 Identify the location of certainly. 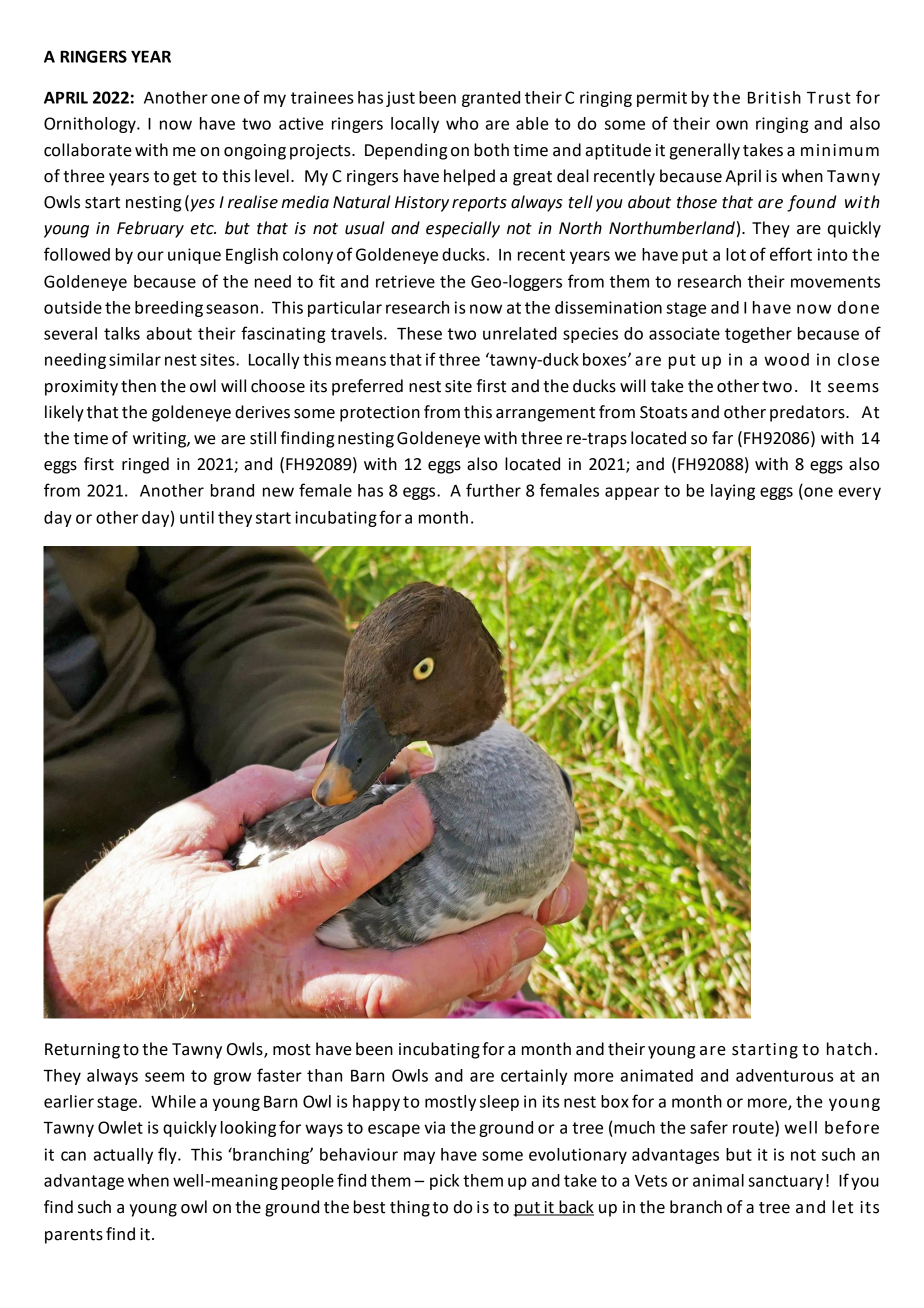
(534, 1077).
